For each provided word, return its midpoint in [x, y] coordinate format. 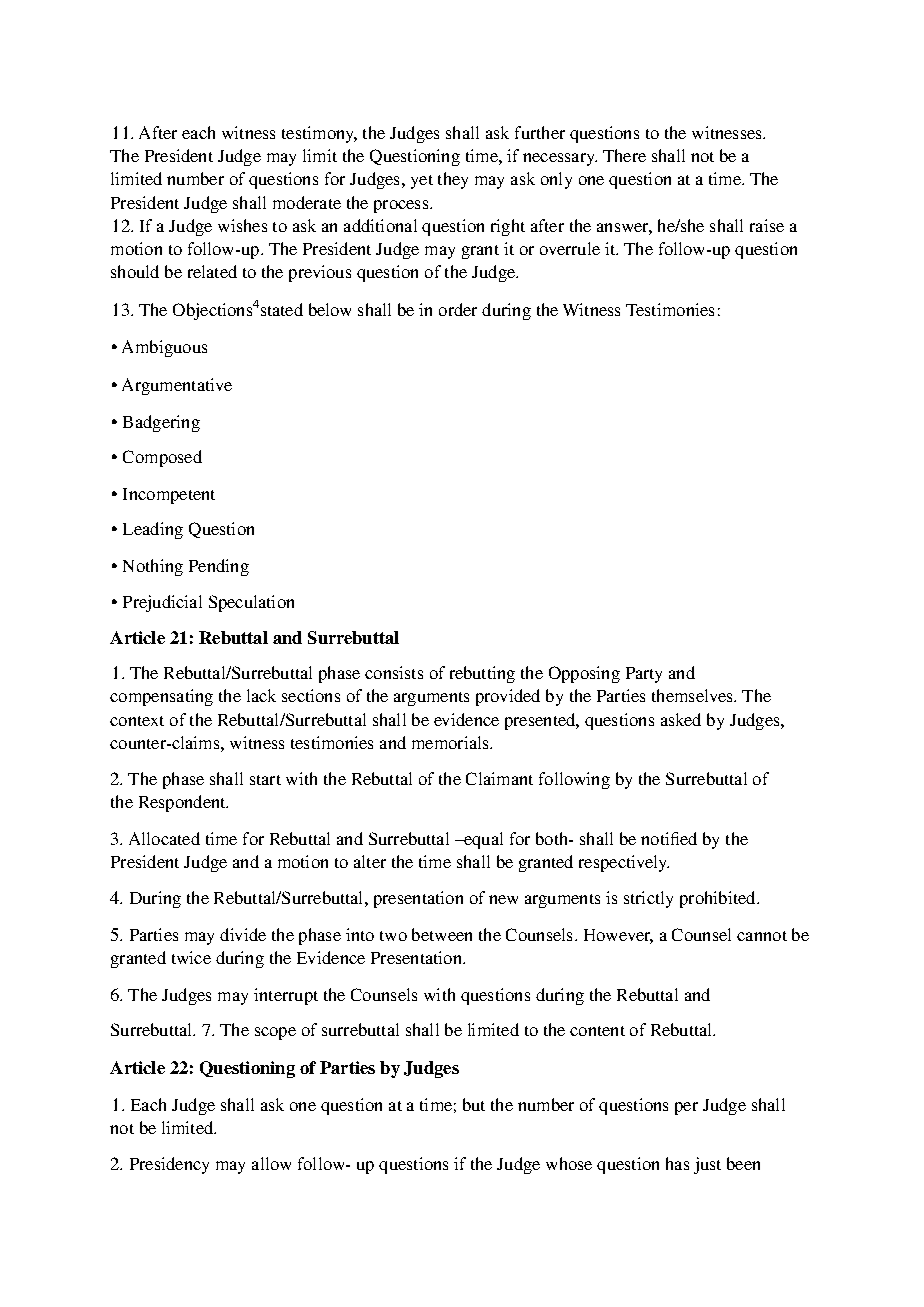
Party [644, 675]
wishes [242, 225]
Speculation [251, 603]
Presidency [169, 1165]
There [624, 155]
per [686, 1108]
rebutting [482, 674]
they [453, 180]
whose [569, 1163]
